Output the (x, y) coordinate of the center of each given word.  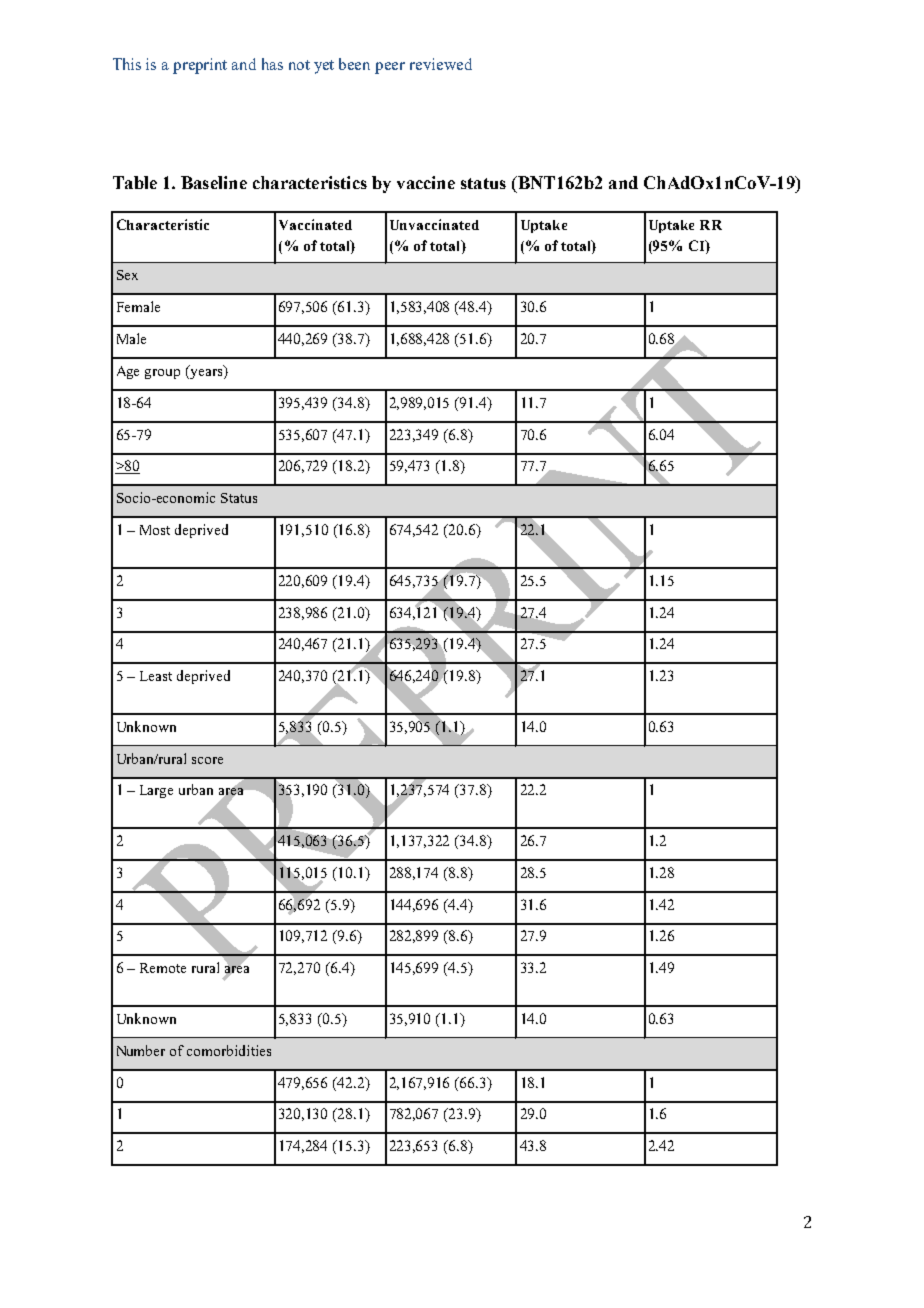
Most (155, 530)
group (162, 374)
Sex (127, 275)
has (272, 64)
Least (156, 676)
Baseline (214, 182)
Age (128, 372)
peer (390, 68)
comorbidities (229, 1050)
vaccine (426, 182)
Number (141, 1050)
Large (156, 791)
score (207, 760)
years (206, 372)
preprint (200, 66)
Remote (163, 968)
